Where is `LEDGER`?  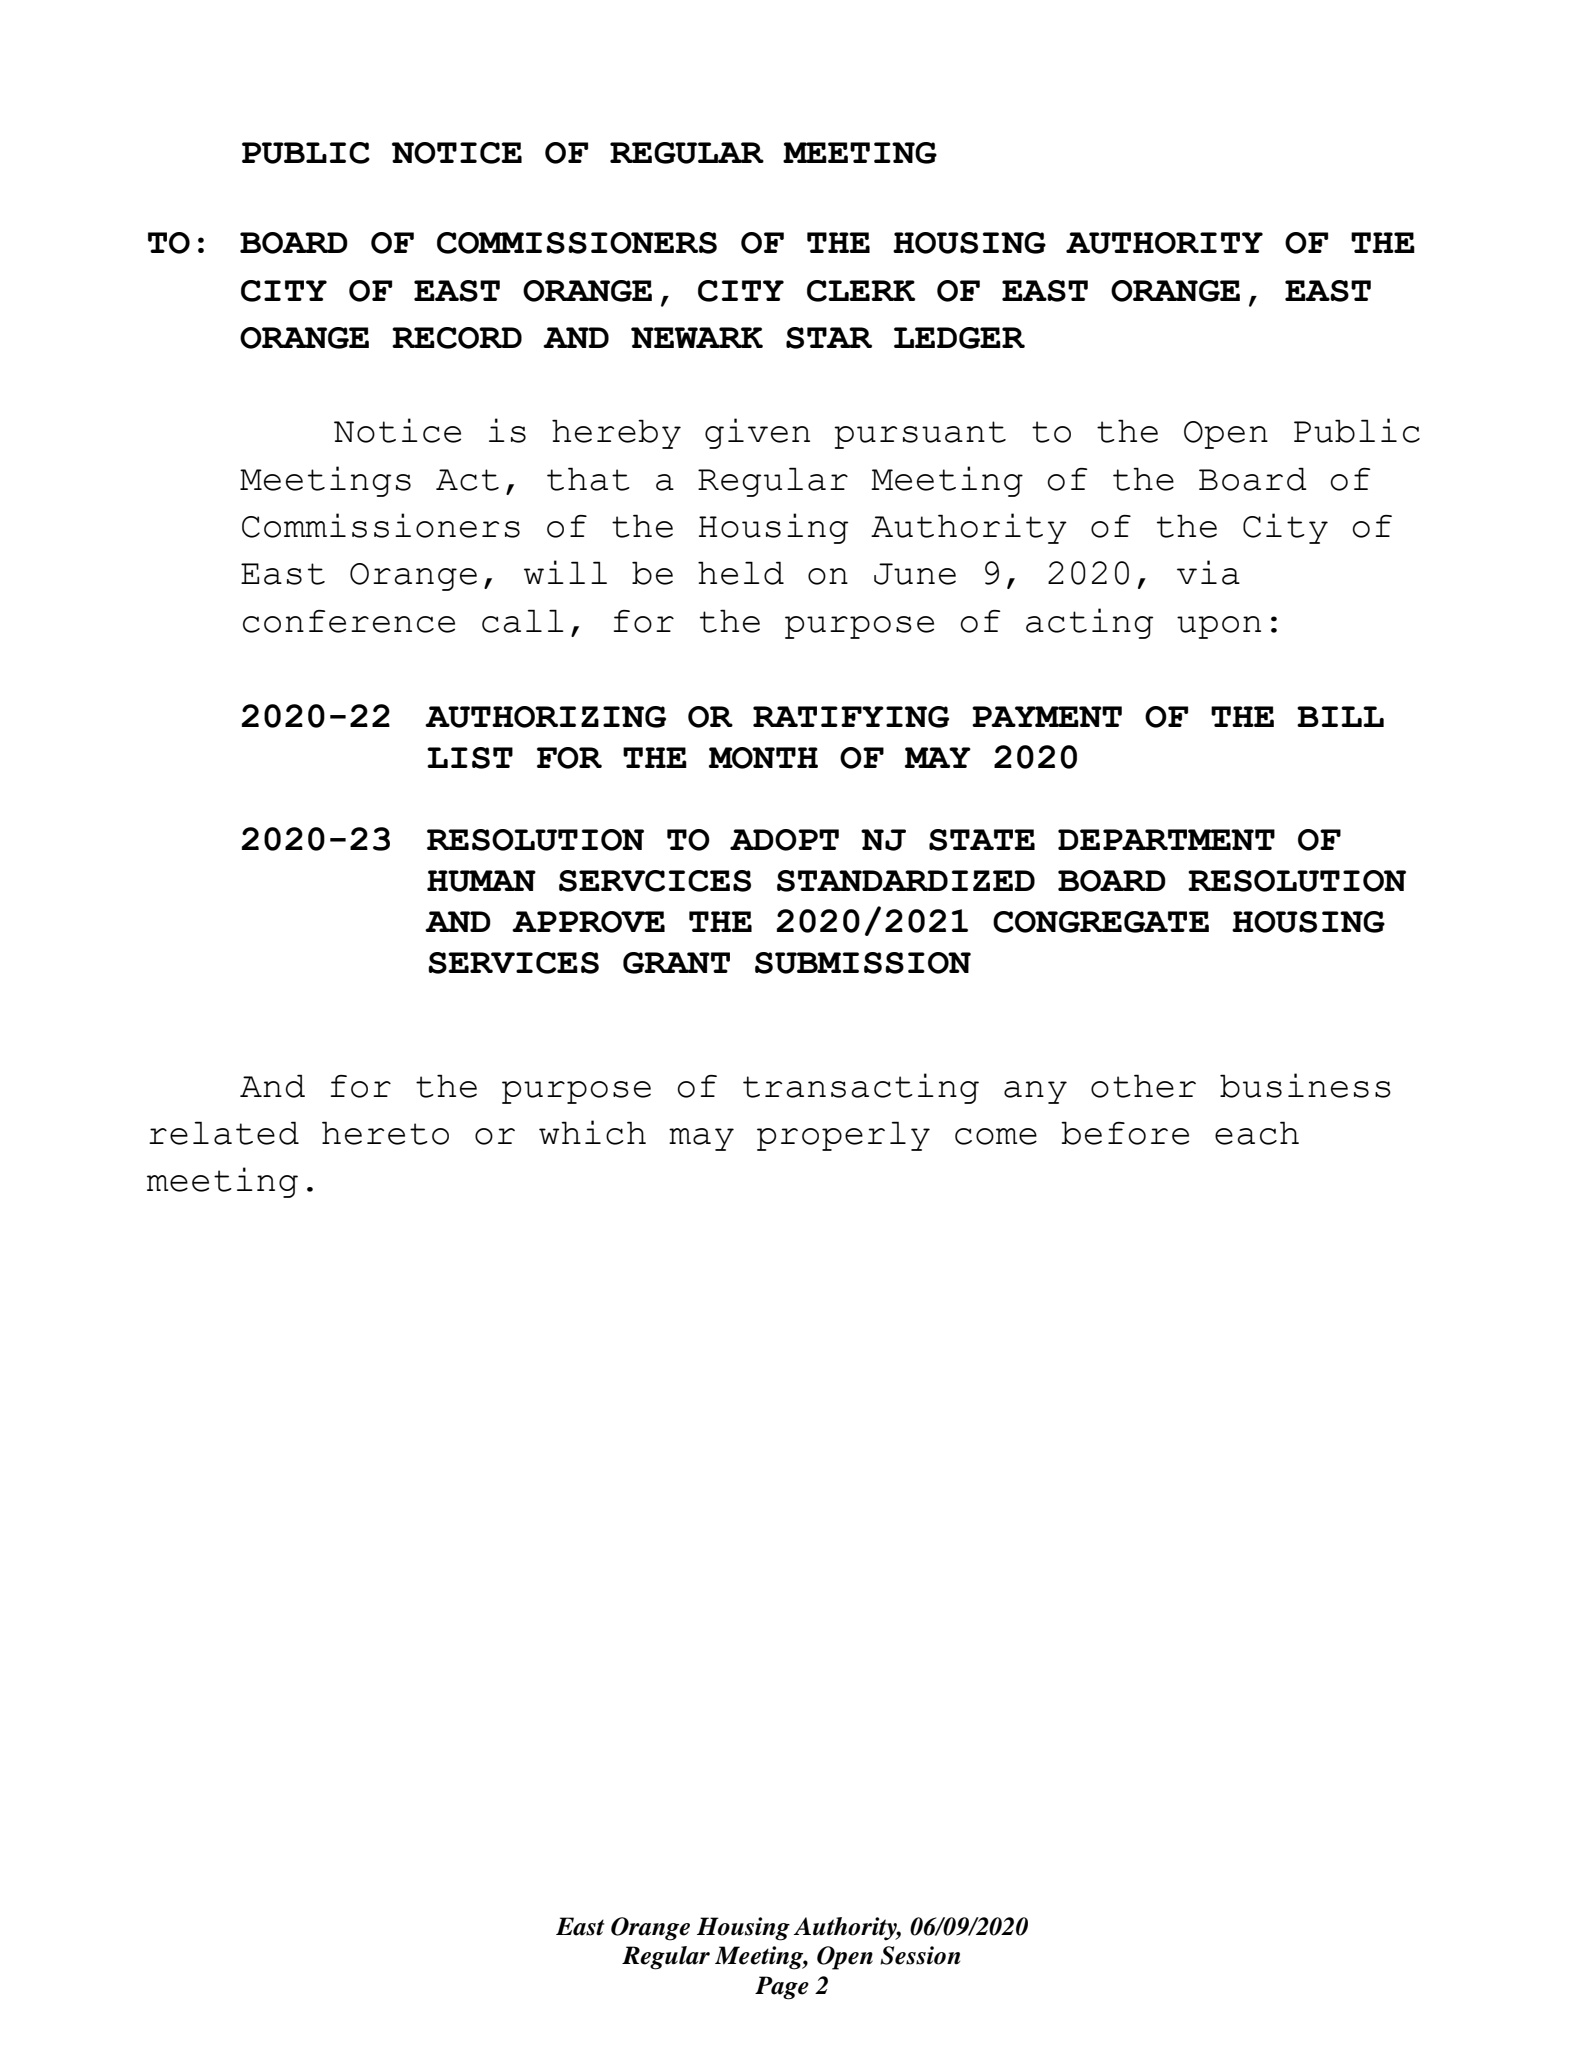
LEDGER is located at coordinates (959, 338).
